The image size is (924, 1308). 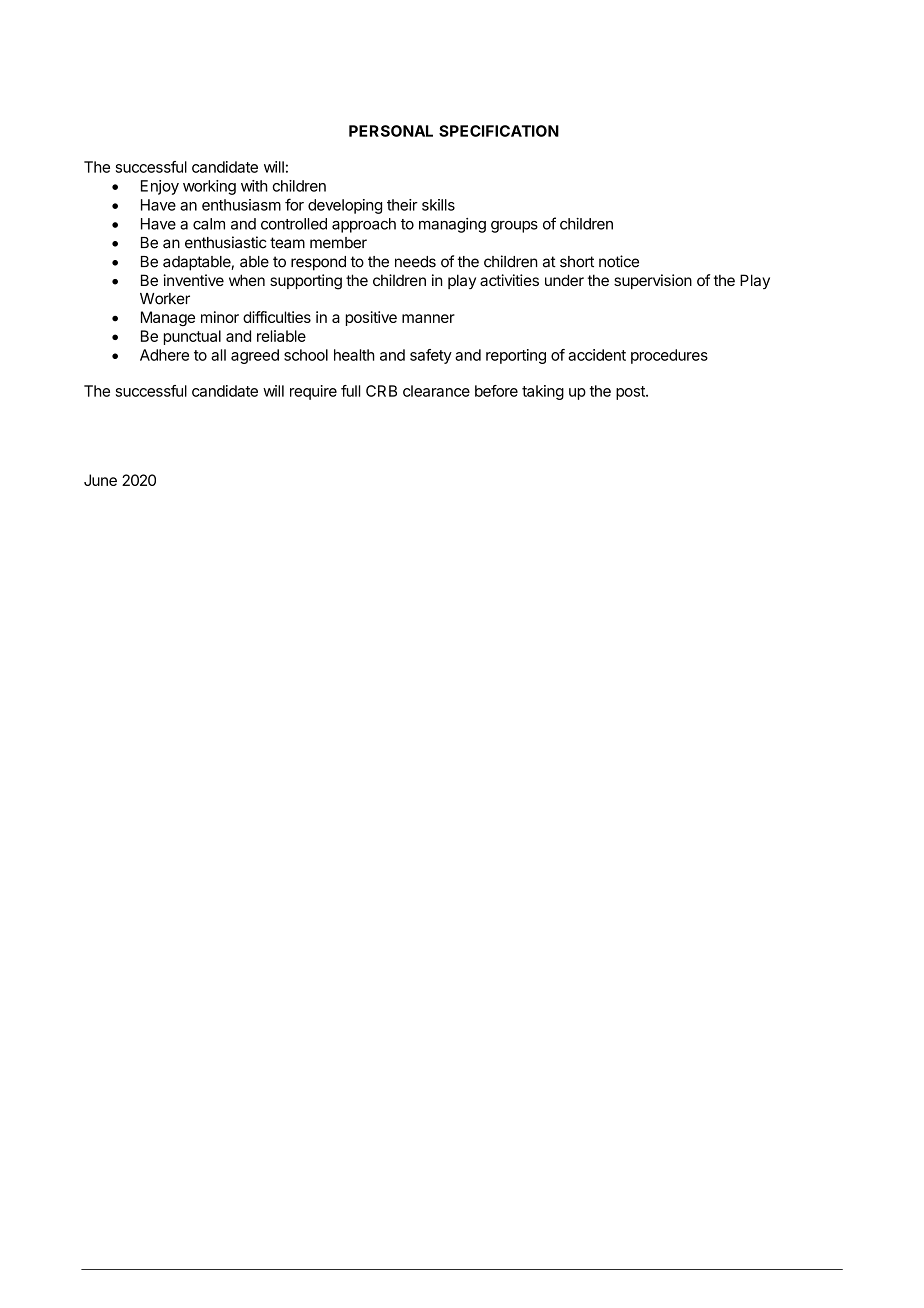 I want to click on CRB, so click(x=381, y=391).
